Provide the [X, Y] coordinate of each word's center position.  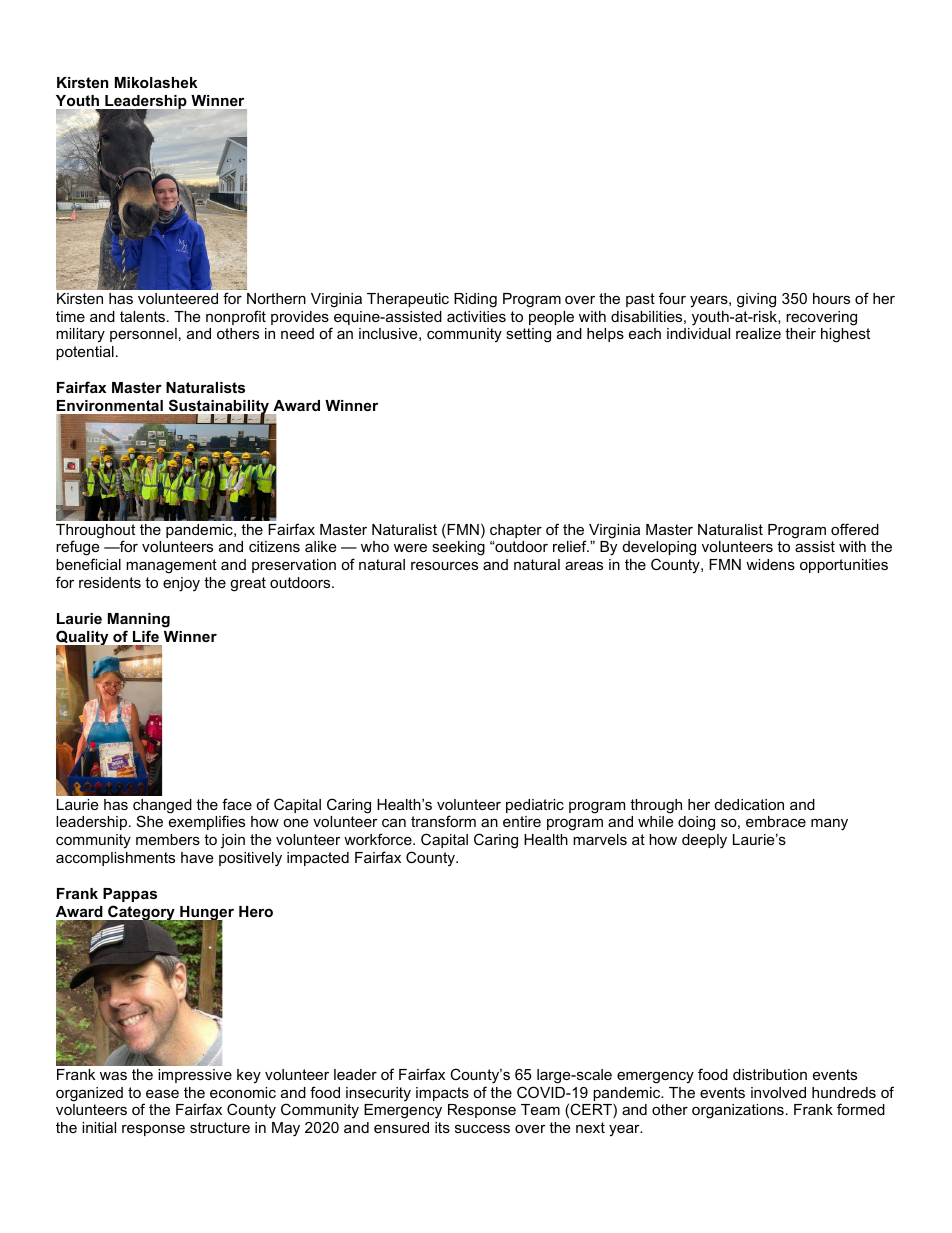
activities [476, 316]
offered [855, 529]
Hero [256, 911]
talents [142, 316]
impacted [318, 859]
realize [758, 333]
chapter [516, 531]
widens [770, 564]
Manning [139, 620]
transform [443, 821]
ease [162, 1093]
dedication [749, 804]
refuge [77, 549]
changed [162, 807]
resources [444, 565]
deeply [704, 841]
